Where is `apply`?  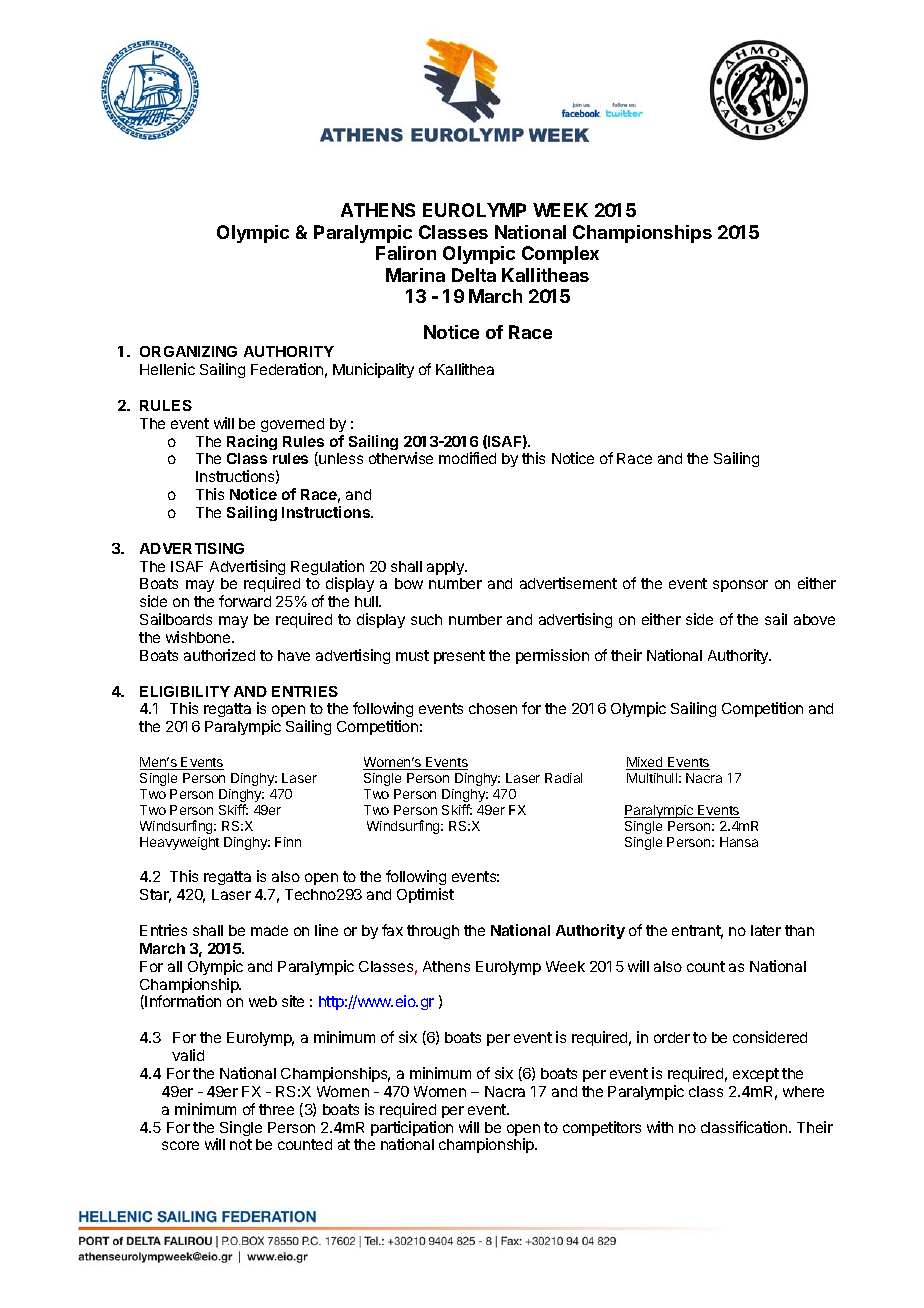
apply is located at coordinates (446, 568).
